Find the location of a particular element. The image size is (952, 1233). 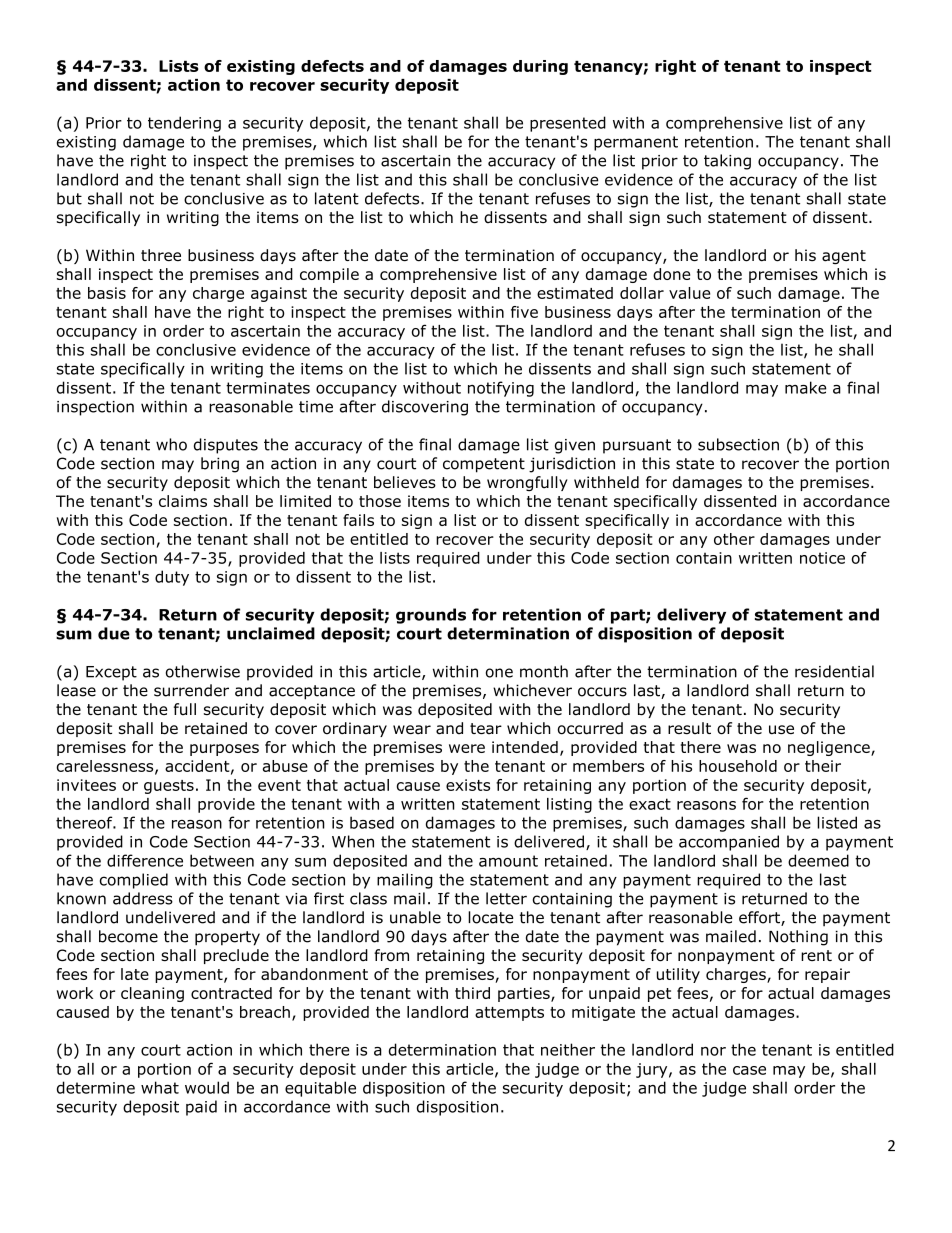

grounds is located at coordinates (431, 616).
